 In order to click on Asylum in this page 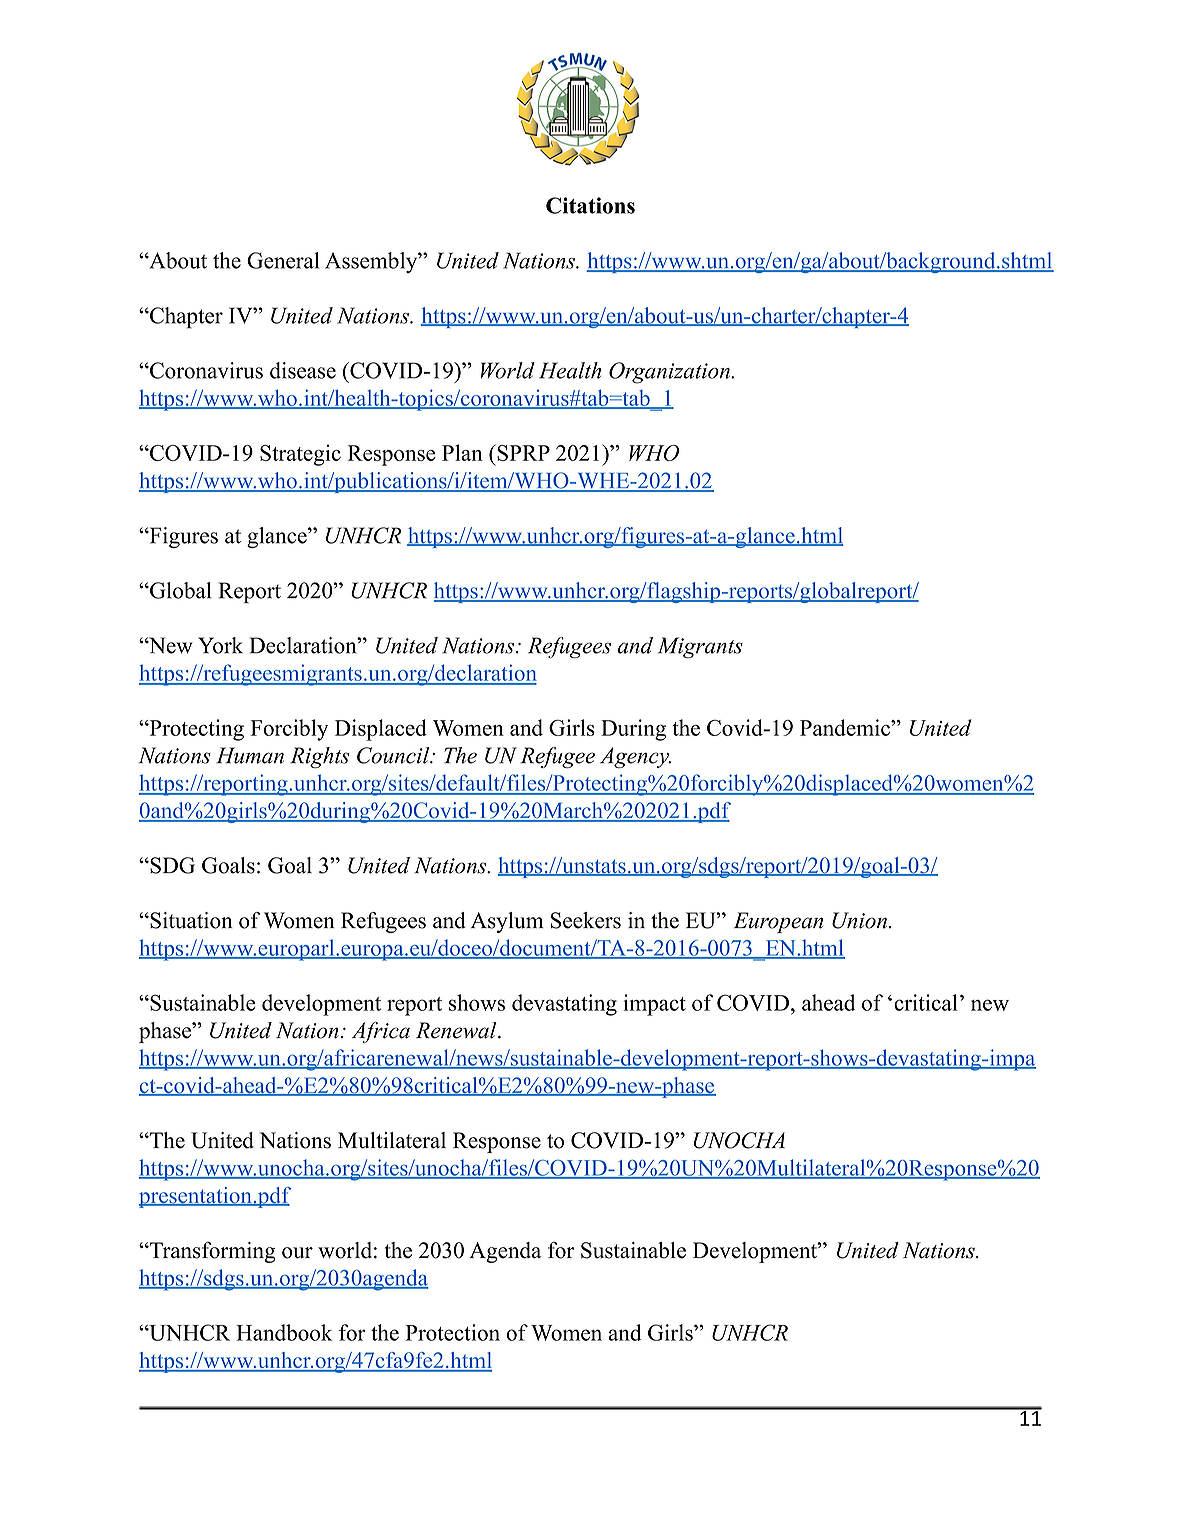, I will do `click(507, 922)`.
